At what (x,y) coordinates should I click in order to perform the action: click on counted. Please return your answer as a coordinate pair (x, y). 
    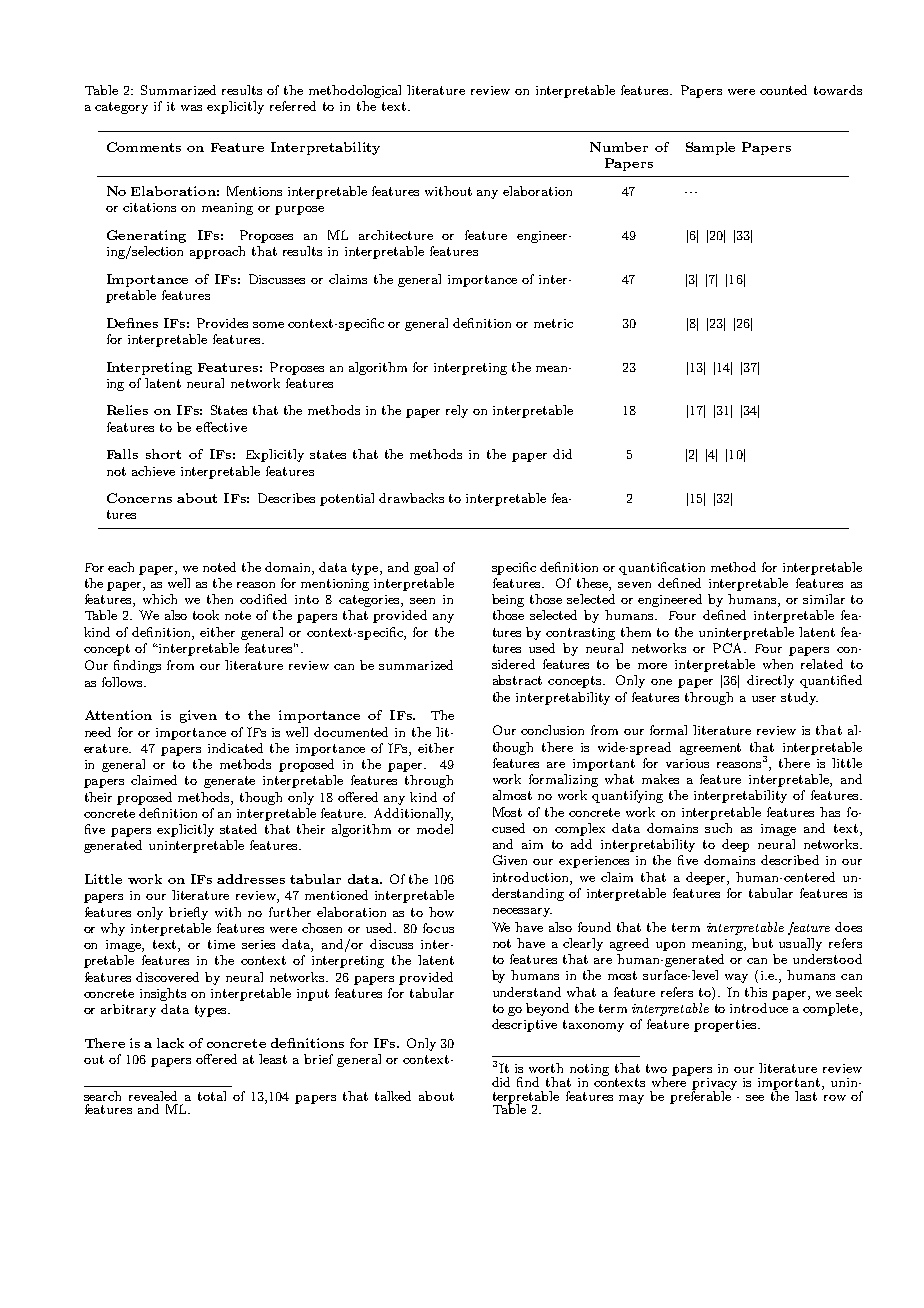
    Looking at the image, I should click on (783, 90).
